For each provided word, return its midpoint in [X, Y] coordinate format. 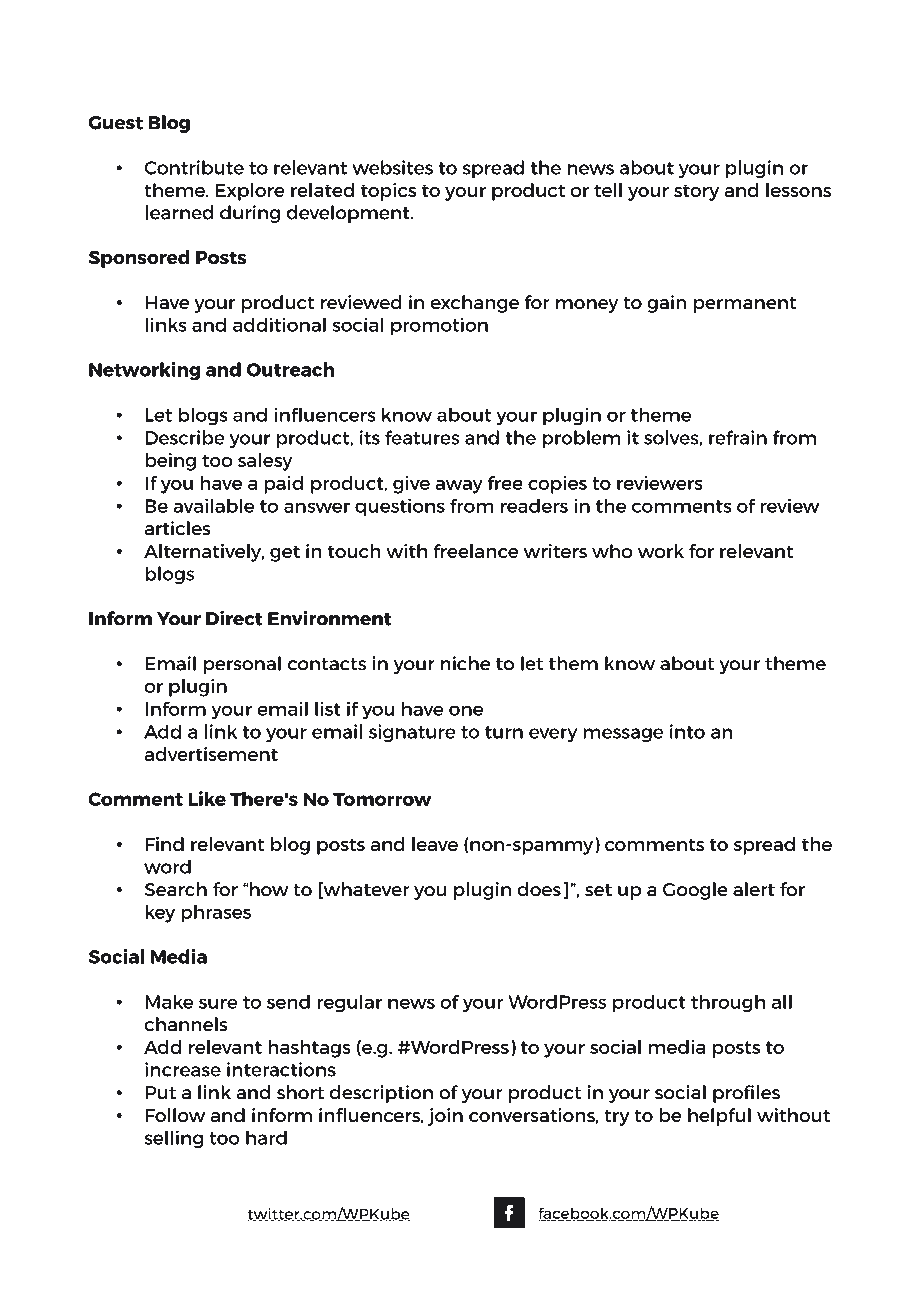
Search [176, 889]
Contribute [194, 167]
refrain [738, 437]
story [696, 192]
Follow [175, 1115]
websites [392, 167]
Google [695, 891]
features [422, 437]
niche [465, 663]
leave [435, 844]
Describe [185, 437]
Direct [234, 618]
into [687, 731]
